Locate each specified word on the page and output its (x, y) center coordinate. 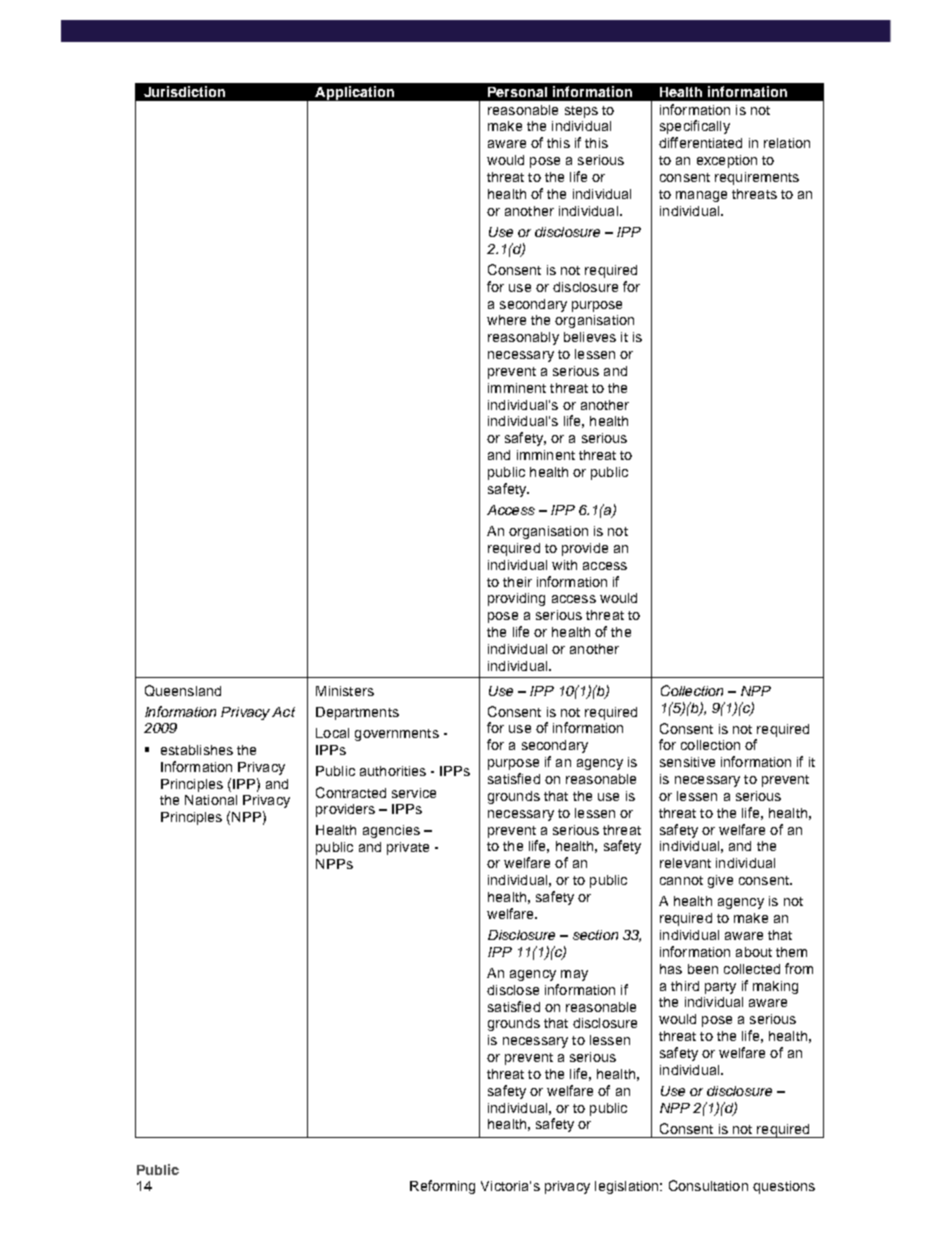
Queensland (183, 690)
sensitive (687, 762)
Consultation (708, 1185)
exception (727, 161)
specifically (695, 127)
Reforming (442, 1187)
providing (516, 599)
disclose (513, 990)
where (506, 320)
